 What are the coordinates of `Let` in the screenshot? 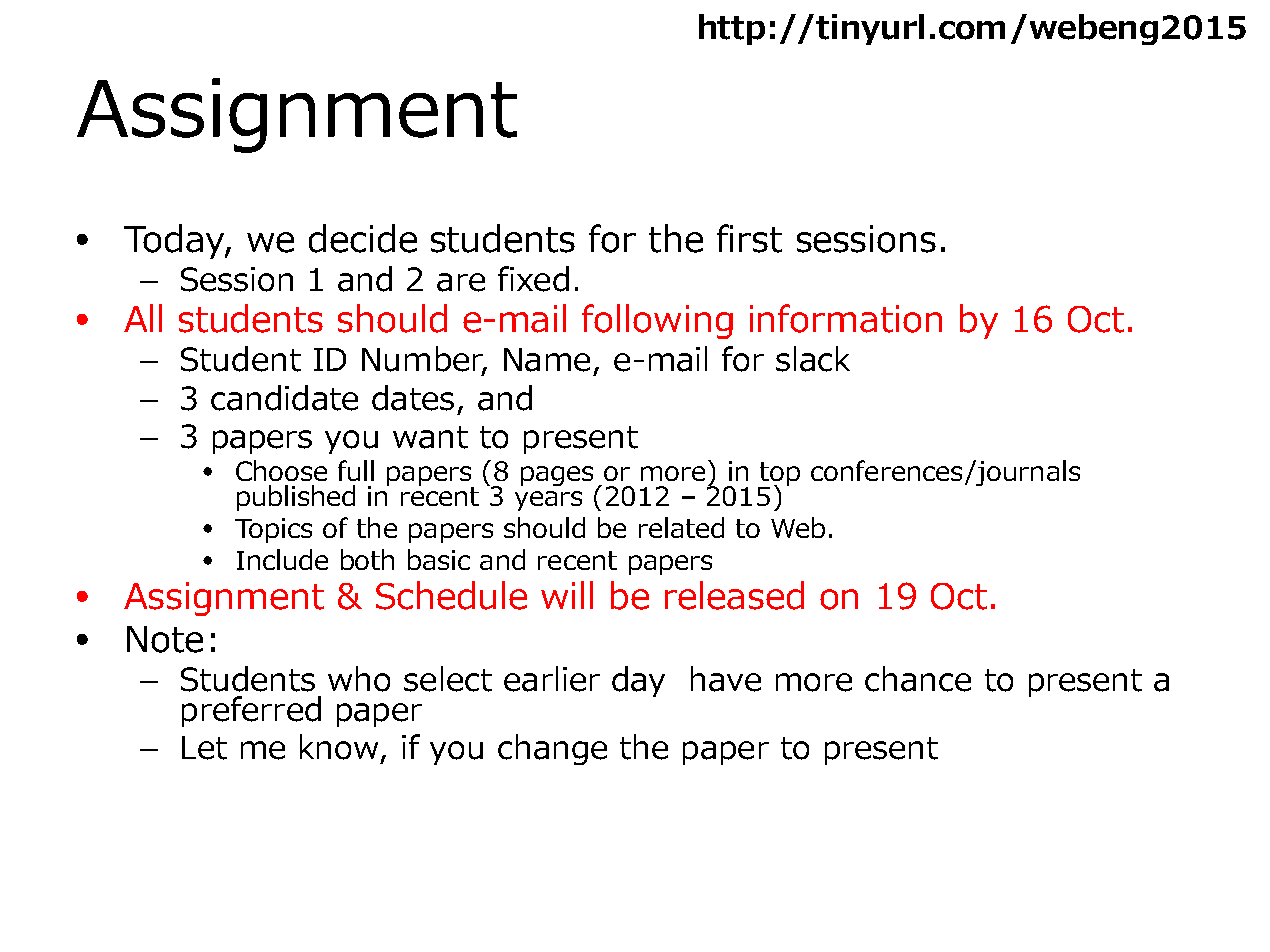 It's located at (204, 748).
